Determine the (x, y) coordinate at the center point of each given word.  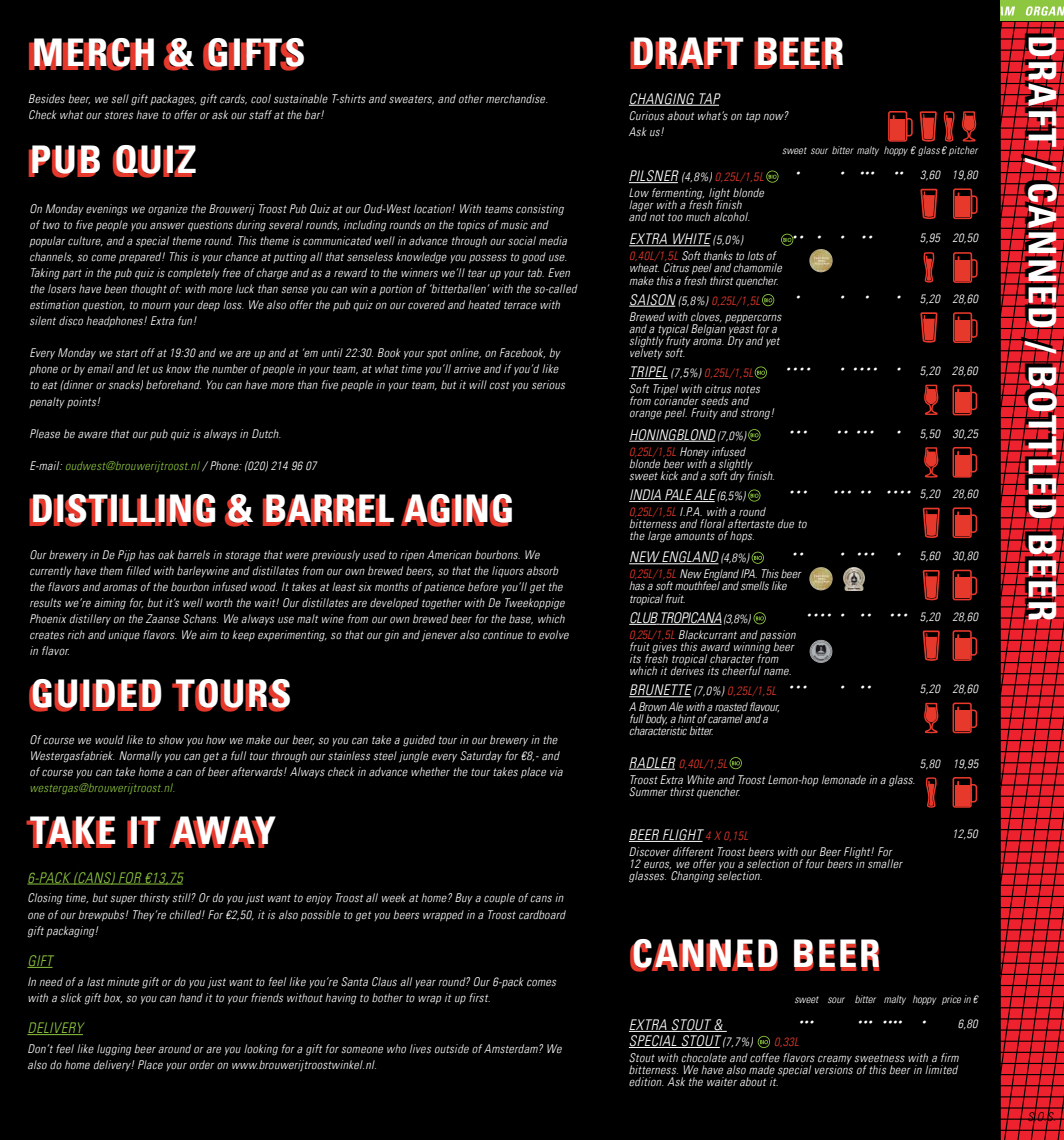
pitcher (963, 151)
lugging (114, 1050)
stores (118, 115)
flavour (764, 707)
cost (499, 385)
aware (92, 434)
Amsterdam (512, 1048)
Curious (646, 115)
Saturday (481, 756)
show (171, 739)
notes (747, 389)
